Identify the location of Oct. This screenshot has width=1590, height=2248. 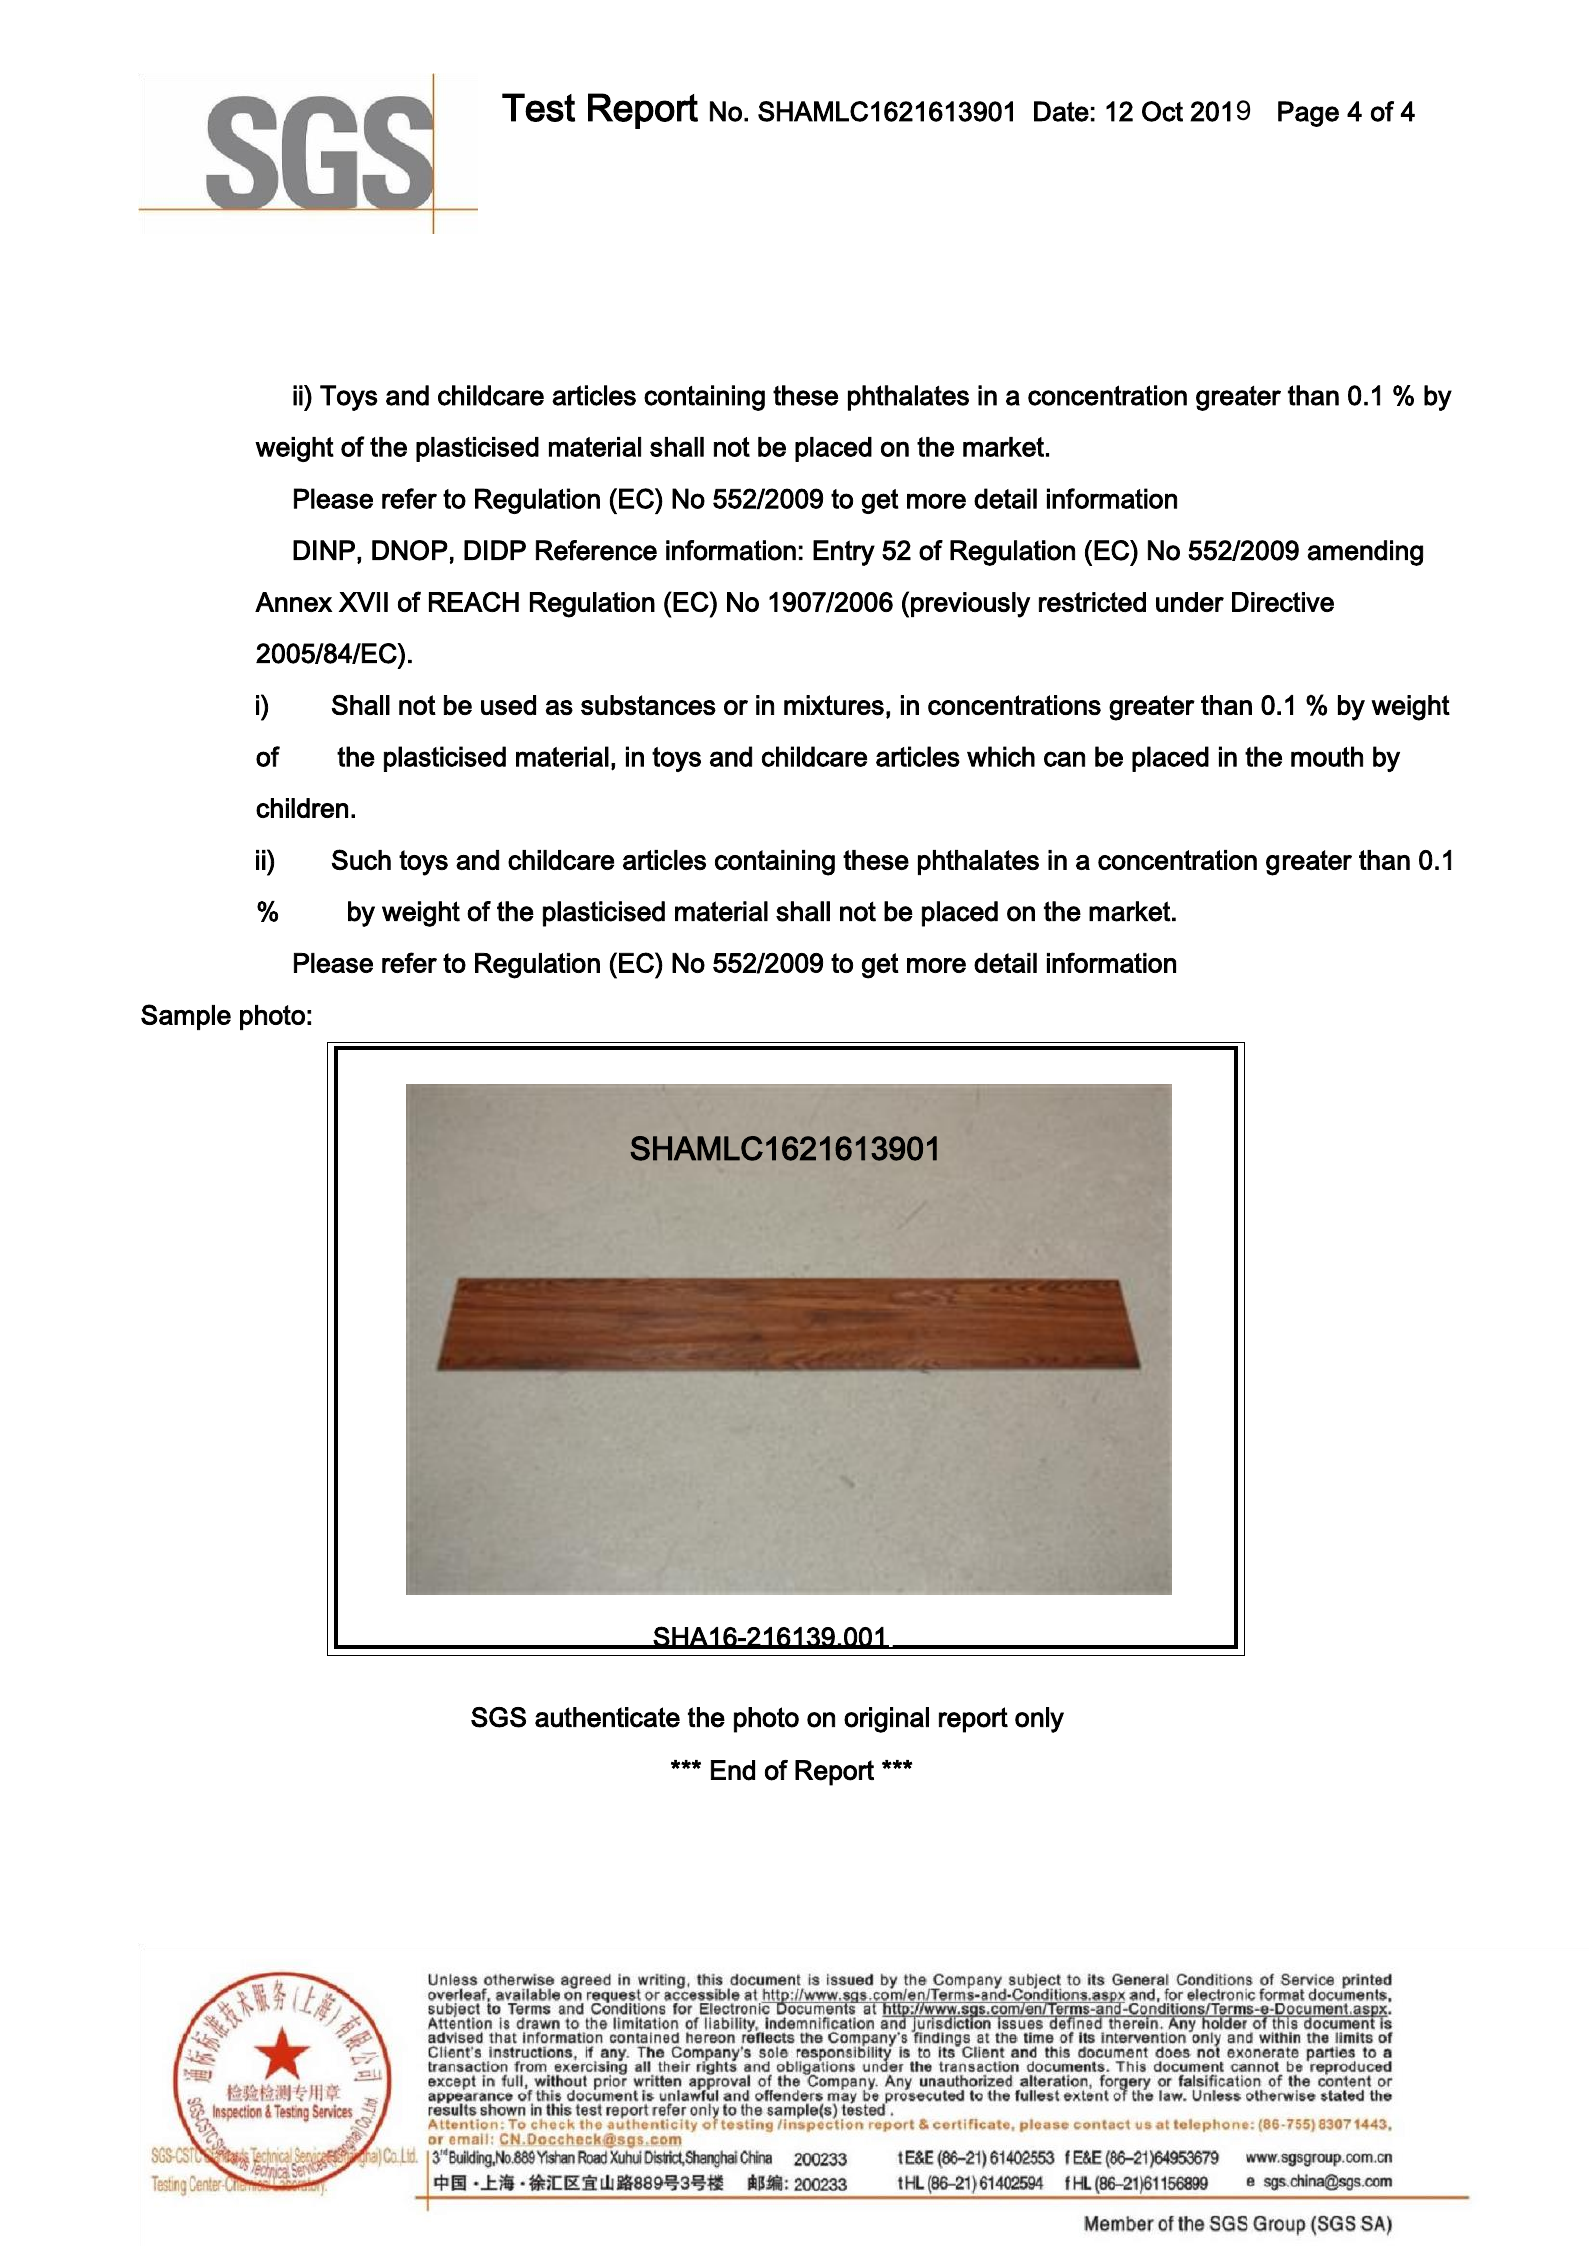
(1162, 111).
